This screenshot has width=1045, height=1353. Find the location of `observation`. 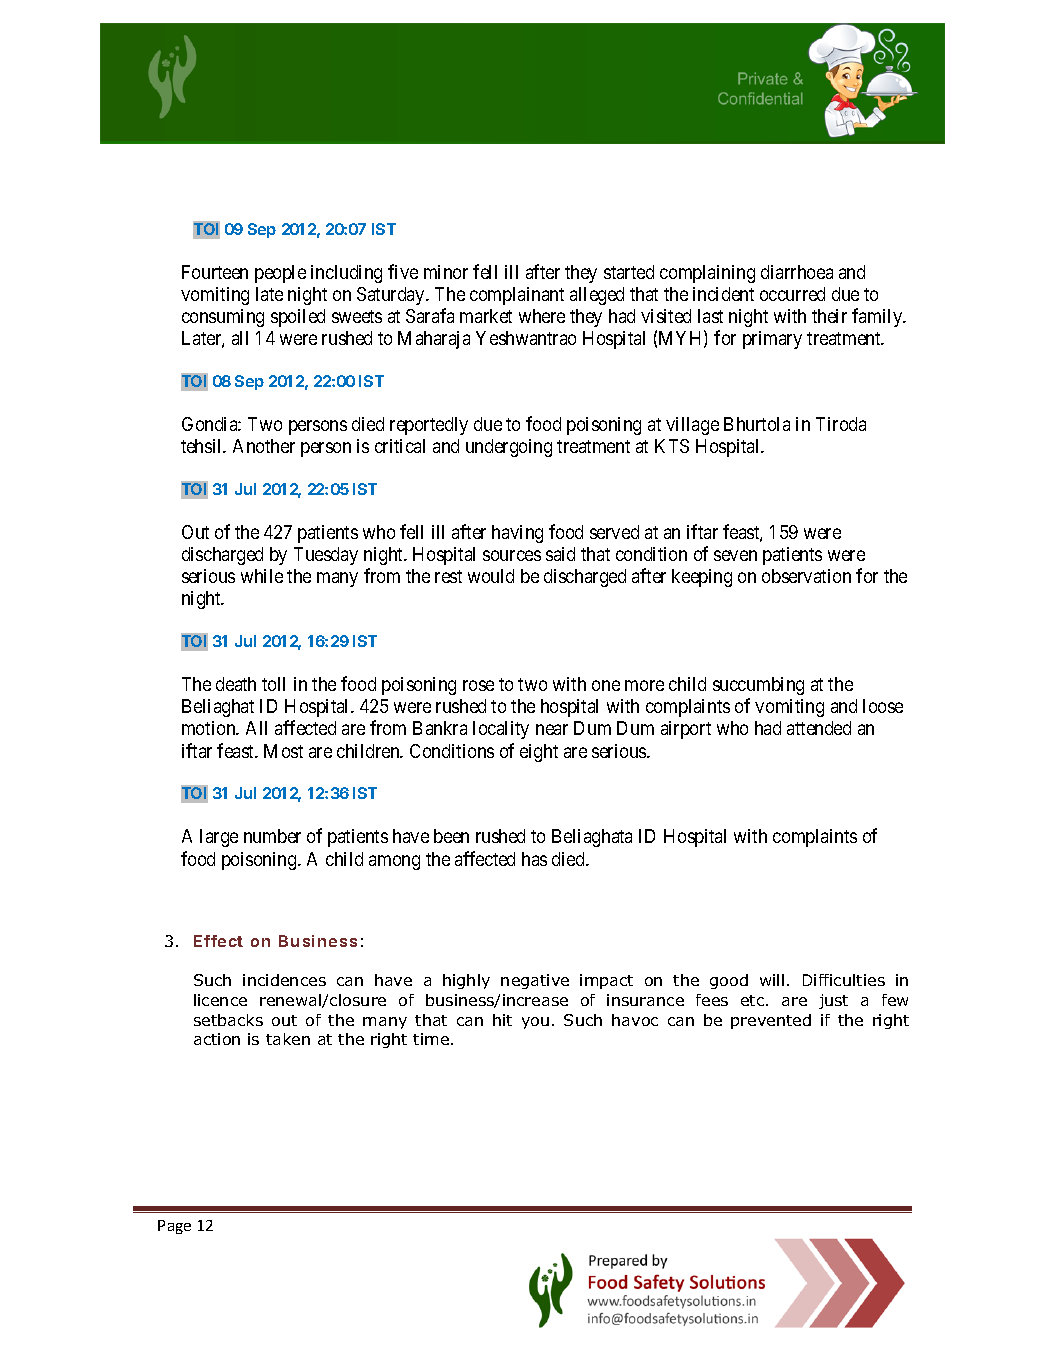

observation is located at coordinates (806, 576).
